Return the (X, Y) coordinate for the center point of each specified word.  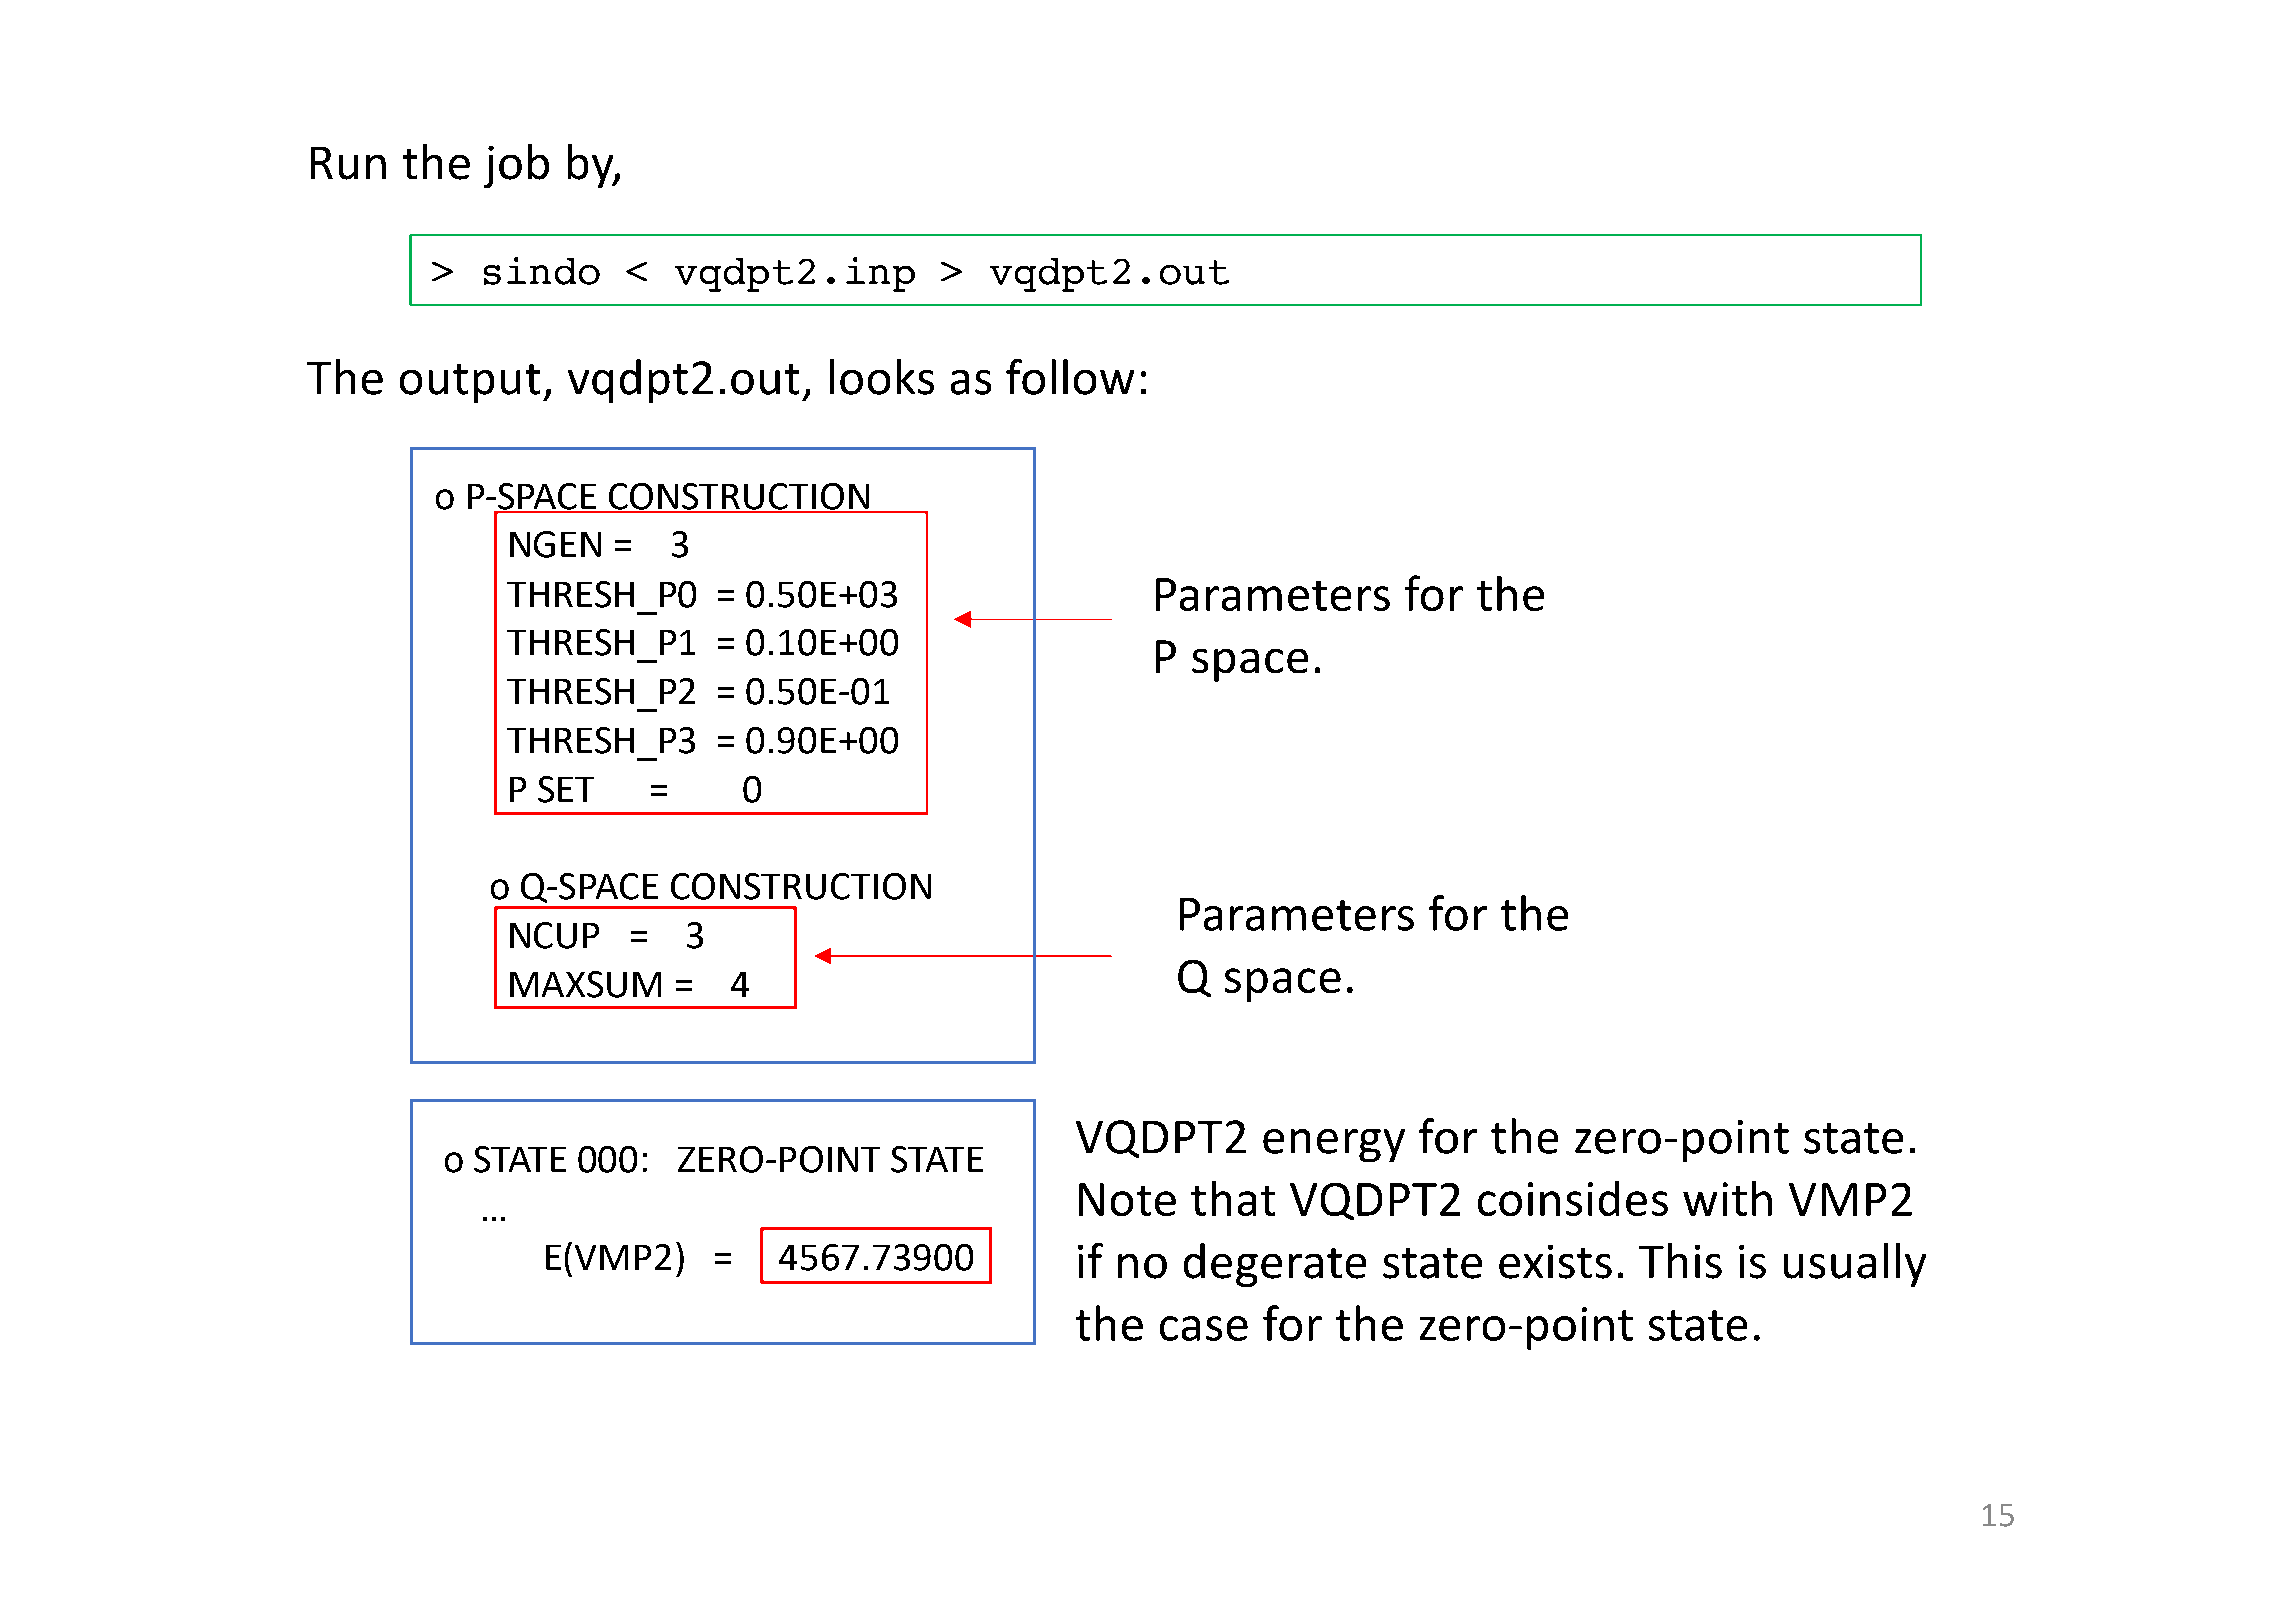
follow (1070, 377)
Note (1127, 1199)
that (1233, 1198)
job (516, 166)
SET (566, 789)
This (1680, 1261)
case (1204, 1328)
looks (882, 377)
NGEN (555, 544)
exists (1555, 1262)
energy (1334, 1145)
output (470, 383)
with (1727, 1198)
